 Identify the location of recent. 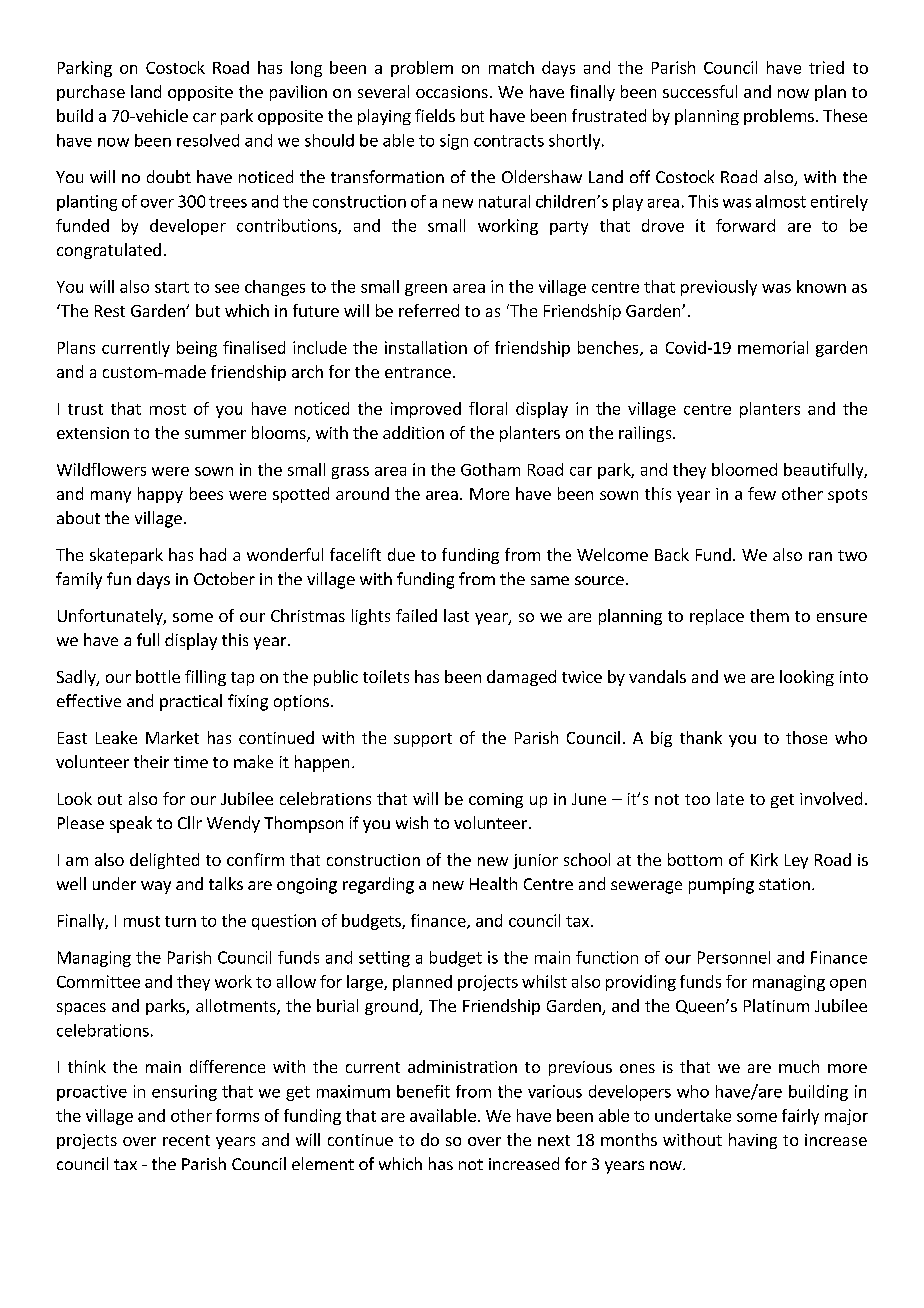
(186, 1140).
